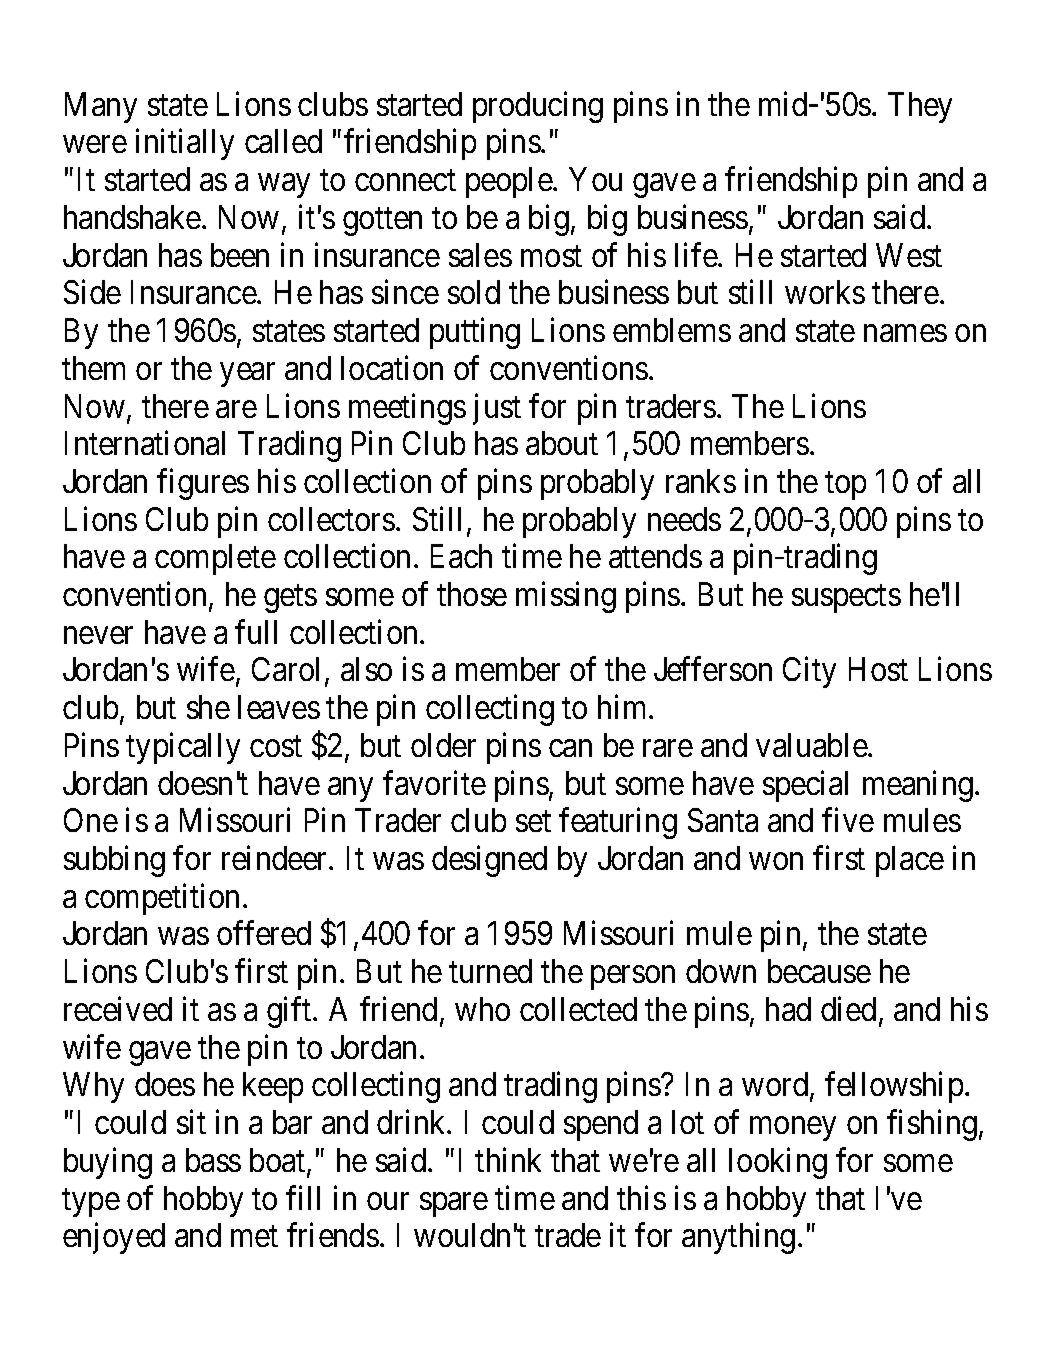  I want to click on him, so click(624, 707).
